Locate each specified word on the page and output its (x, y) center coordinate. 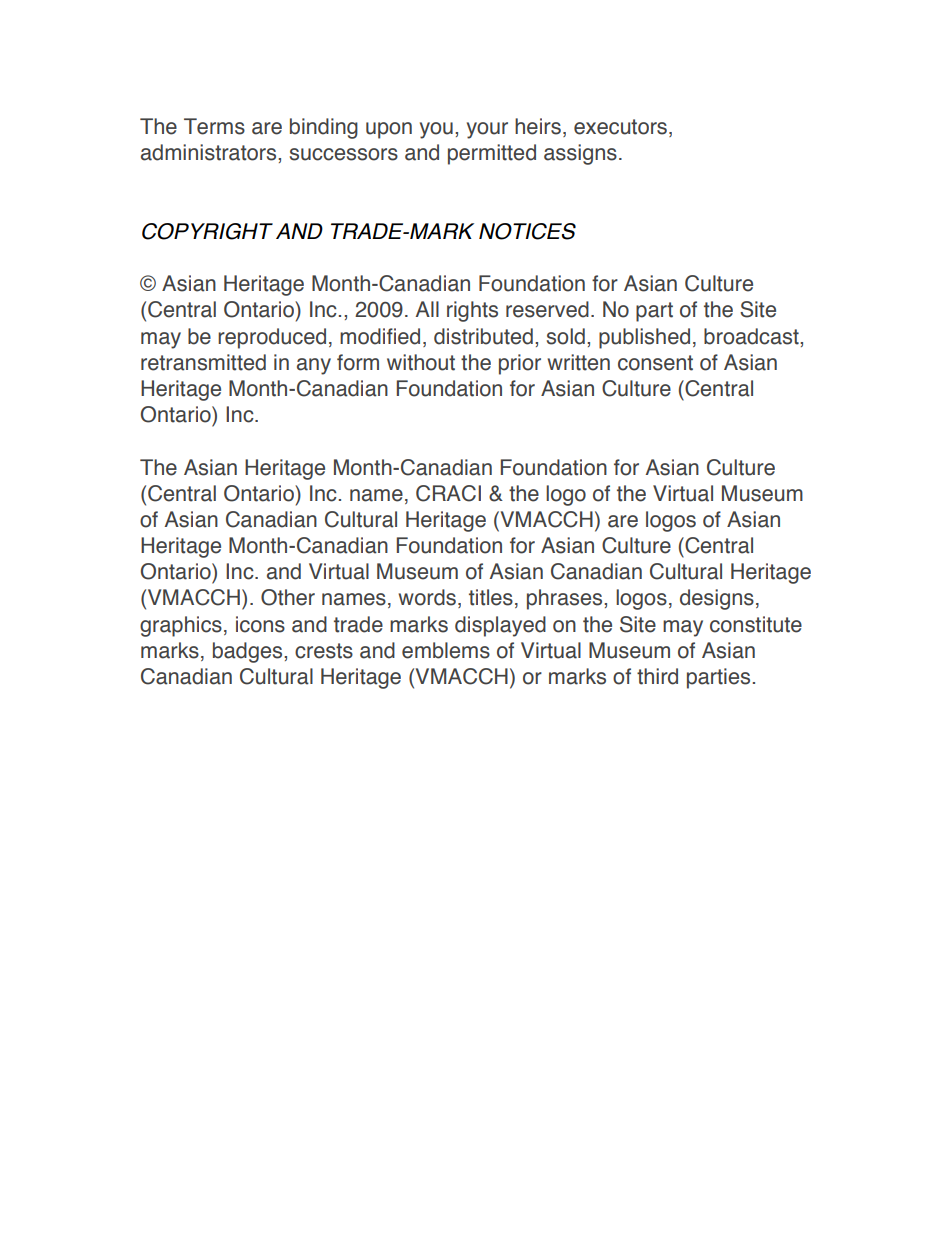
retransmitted (203, 362)
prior (520, 364)
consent (655, 363)
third (657, 676)
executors (622, 128)
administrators (210, 152)
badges (249, 652)
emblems (446, 650)
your (487, 130)
